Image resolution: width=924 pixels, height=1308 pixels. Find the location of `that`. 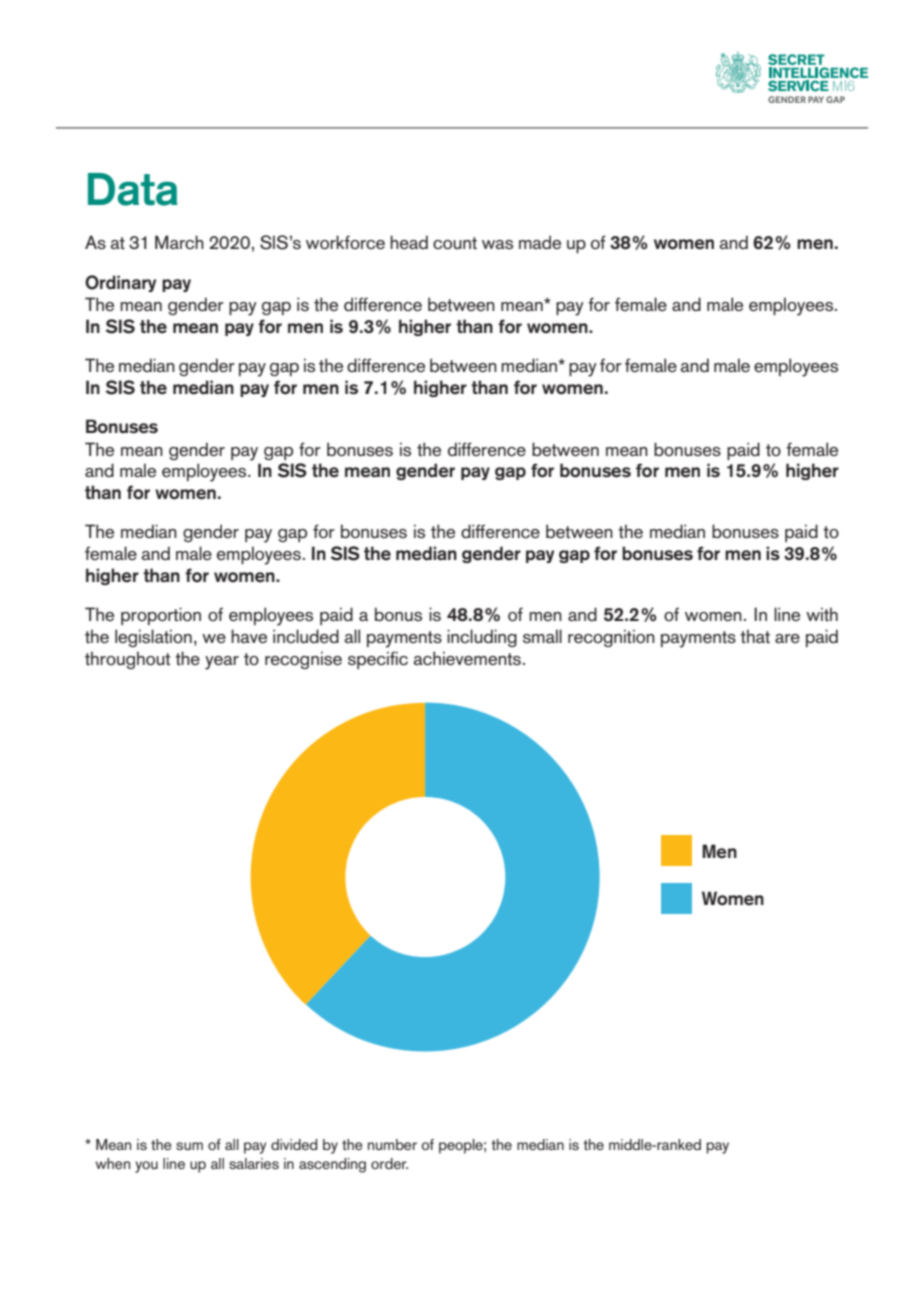

that is located at coordinates (755, 636).
